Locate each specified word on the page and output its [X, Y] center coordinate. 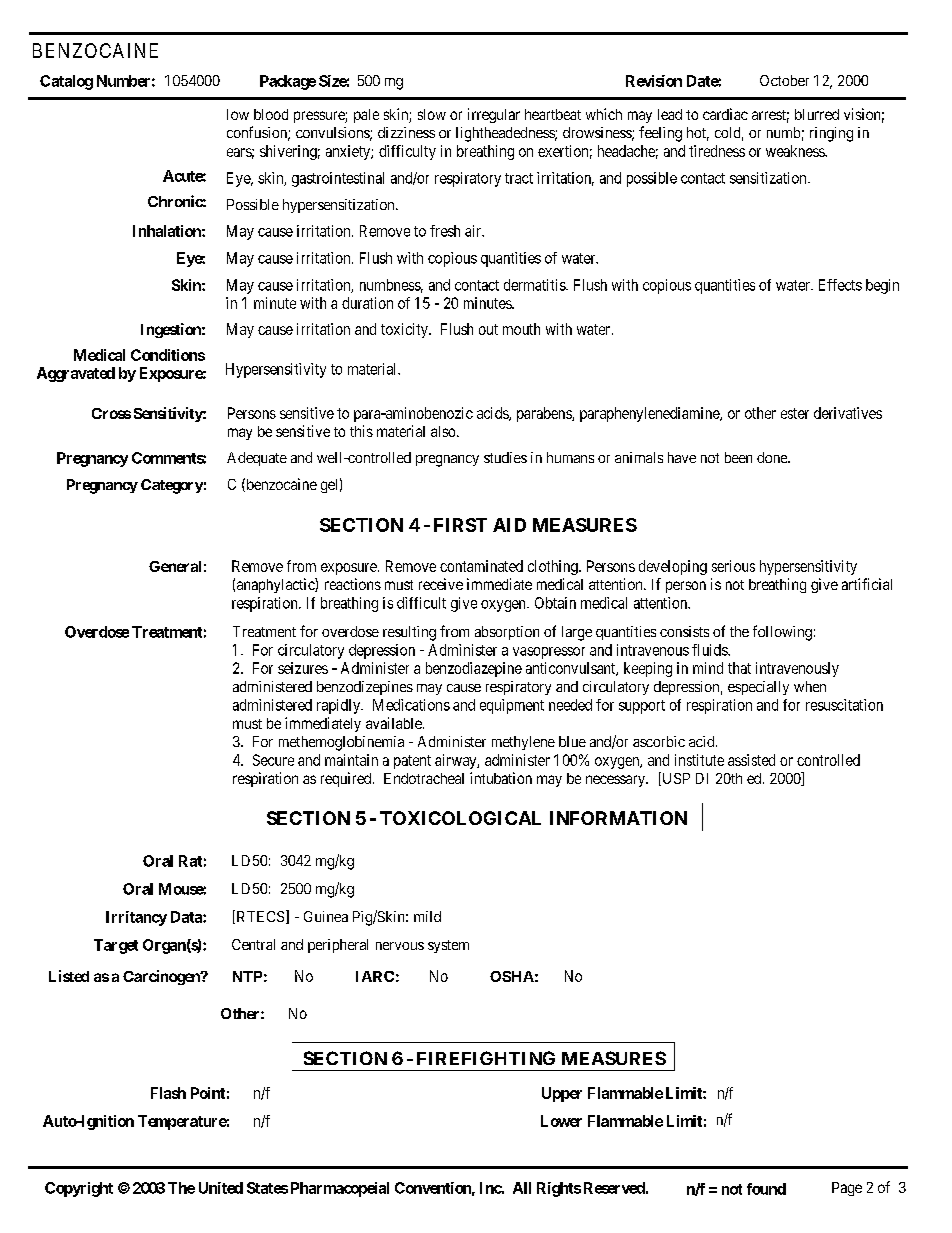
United [221, 1188]
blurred [817, 114]
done [773, 457]
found [766, 1189]
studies [505, 457]
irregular [494, 115]
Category [172, 486]
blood [271, 114]
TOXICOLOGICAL [460, 818]
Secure [273, 760]
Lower [561, 1121]
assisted [751, 760]
